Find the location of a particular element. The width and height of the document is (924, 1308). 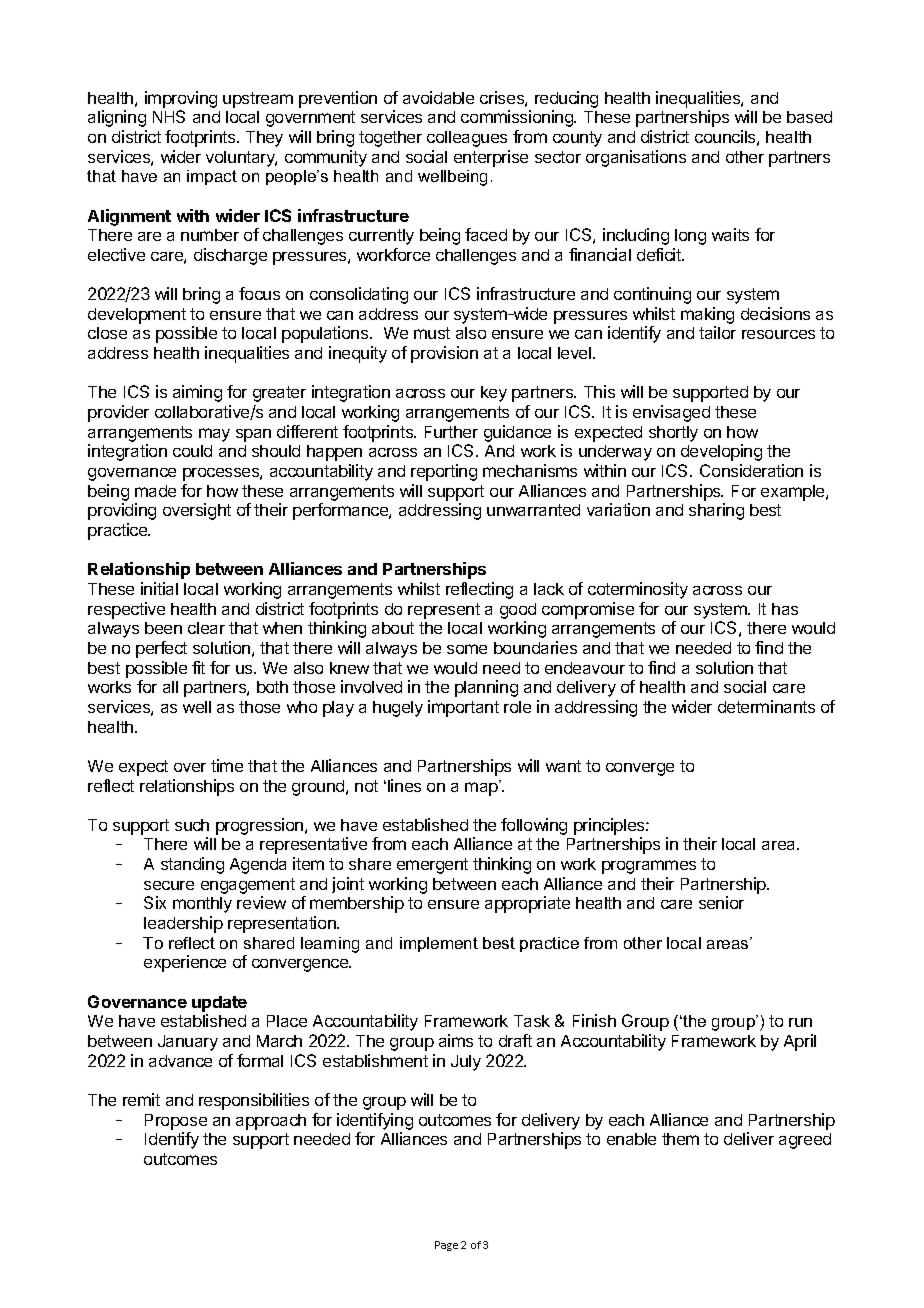

them is located at coordinates (680, 1139).
